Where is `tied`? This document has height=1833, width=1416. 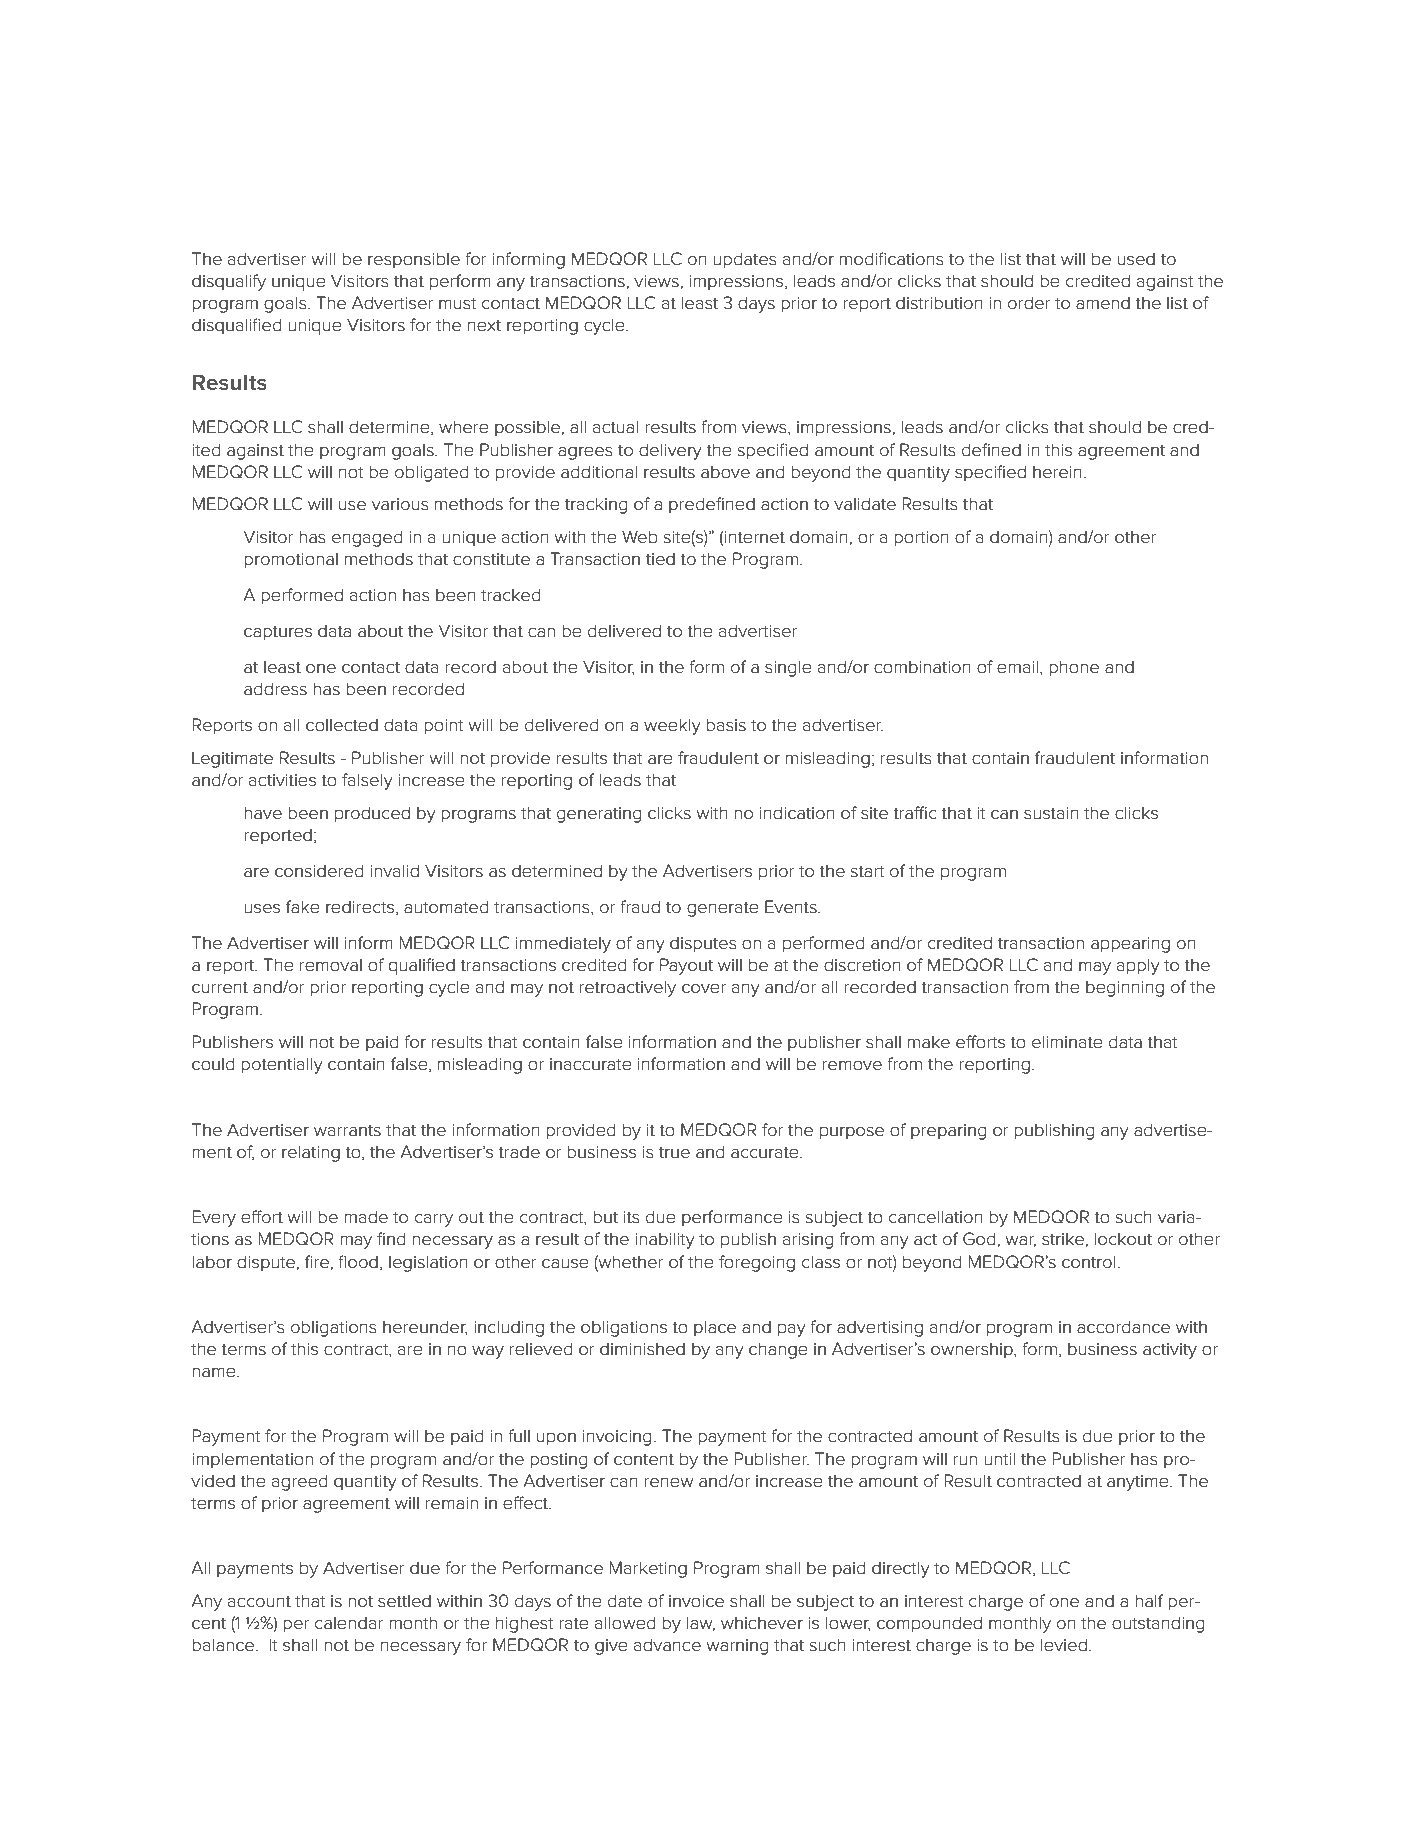 tied is located at coordinates (660, 559).
